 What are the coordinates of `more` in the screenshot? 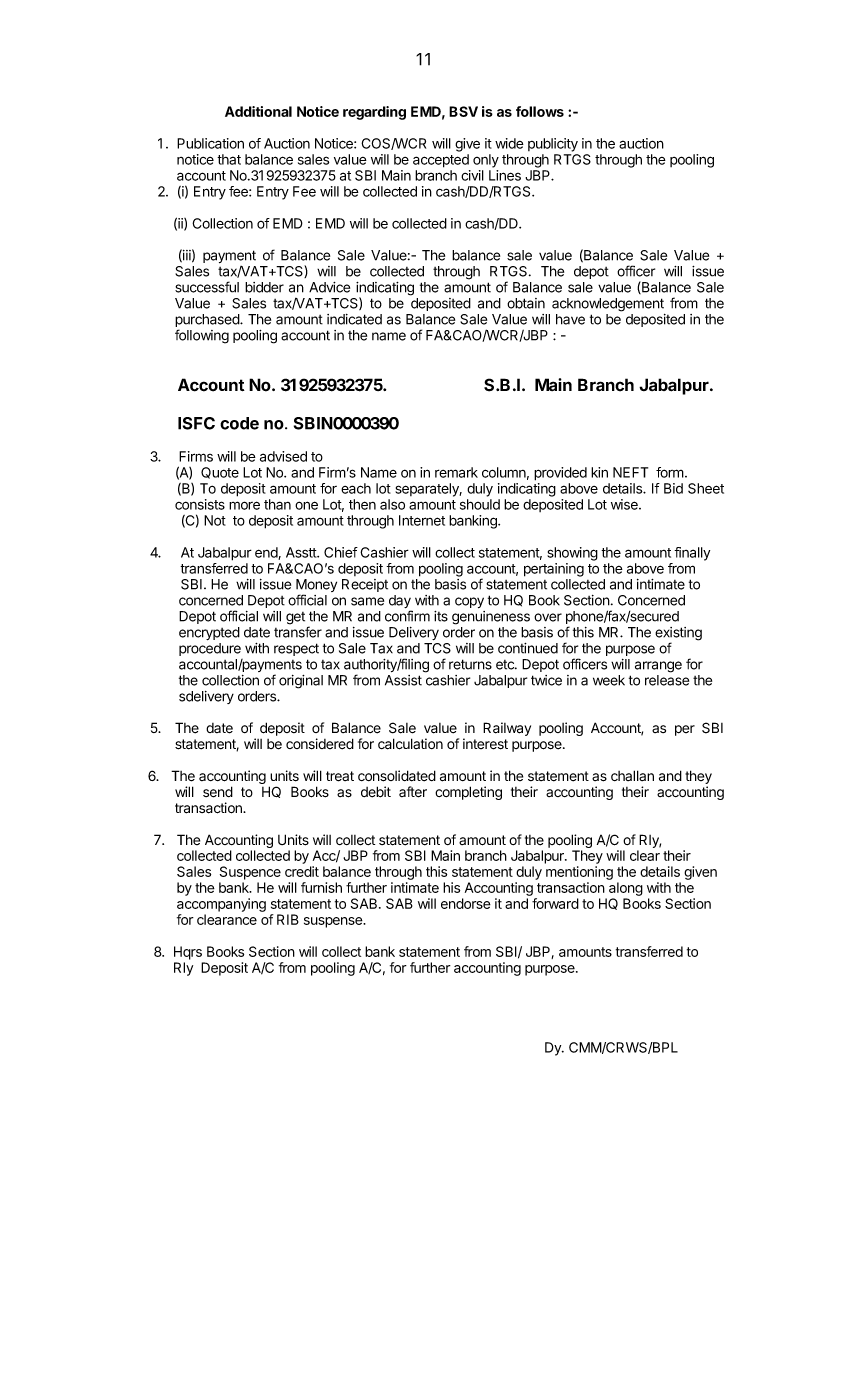 It's located at (244, 505).
